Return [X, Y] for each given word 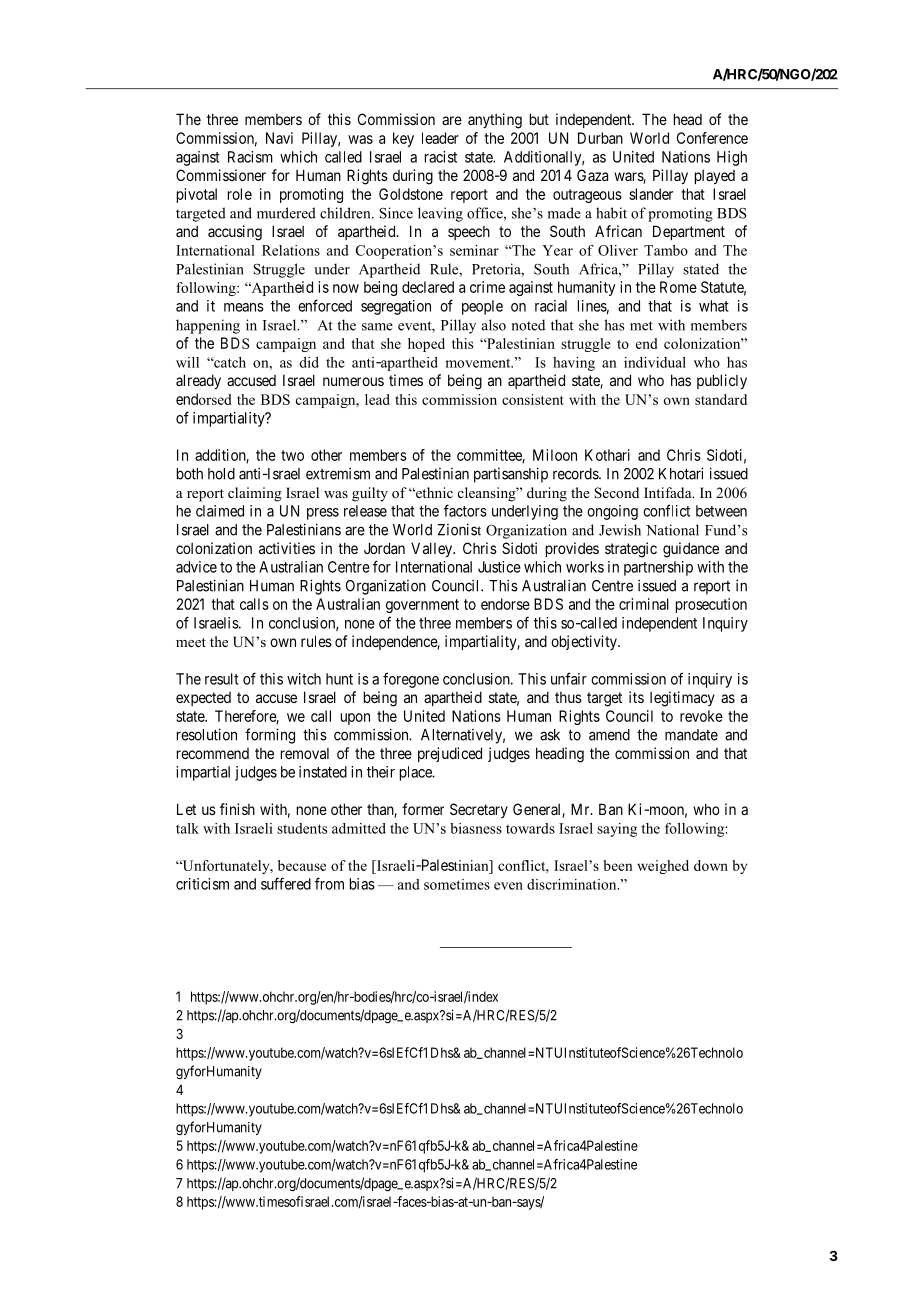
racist [441, 157]
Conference [712, 138]
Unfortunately [226, 867]
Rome [678, 287]
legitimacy [682, 699]
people [482, 307]
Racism [250, 157]
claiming [255, 494]
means [244, 307]
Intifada [669, 492]
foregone [411, 680]
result [222, 679]
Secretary [479, 810]
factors [465, 510]
